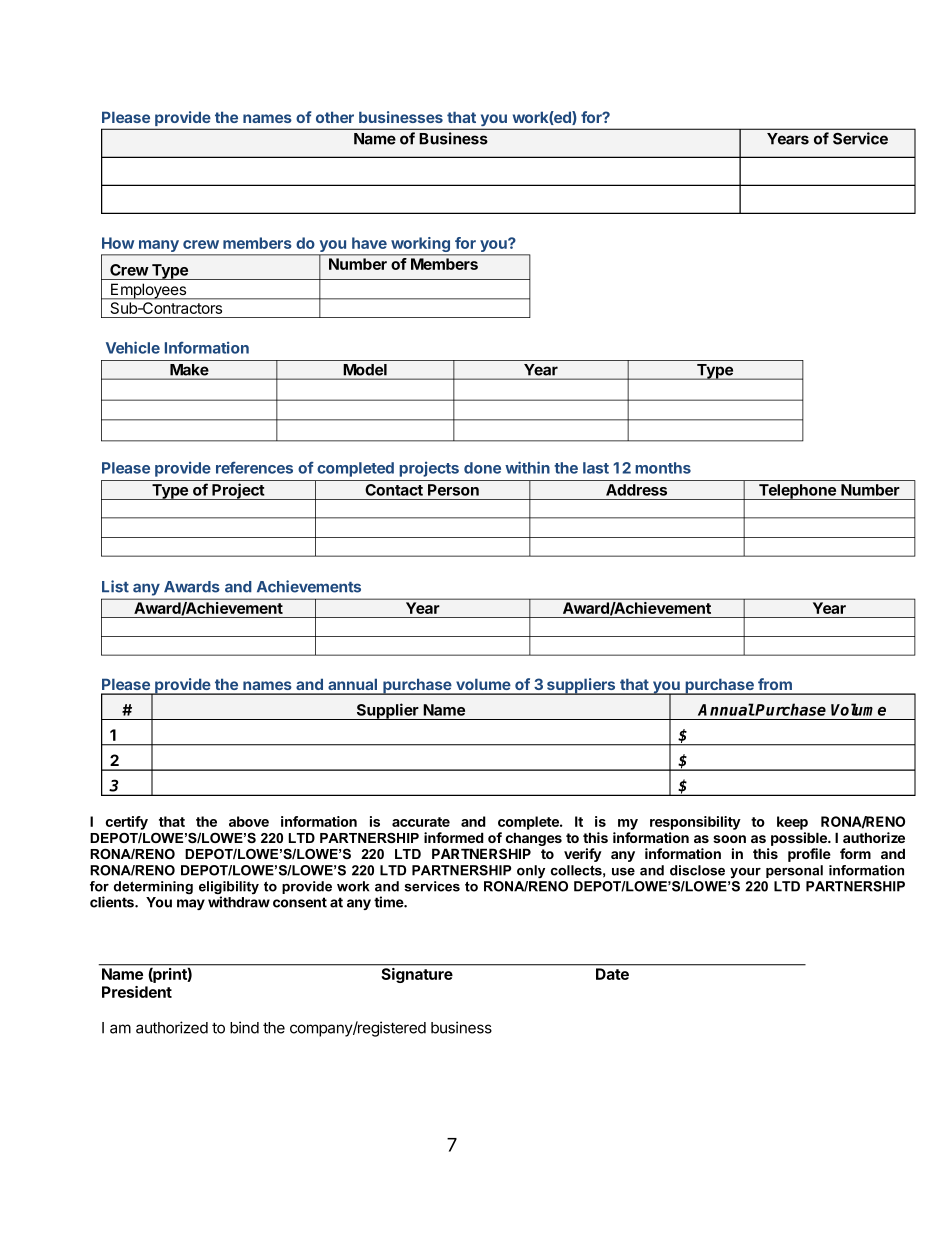 This screenshot has height=1233, width=952. What do you see at coordinates (797, 492) in the screenshot?
I see `Telephone` at bounding box center [797, 492].
